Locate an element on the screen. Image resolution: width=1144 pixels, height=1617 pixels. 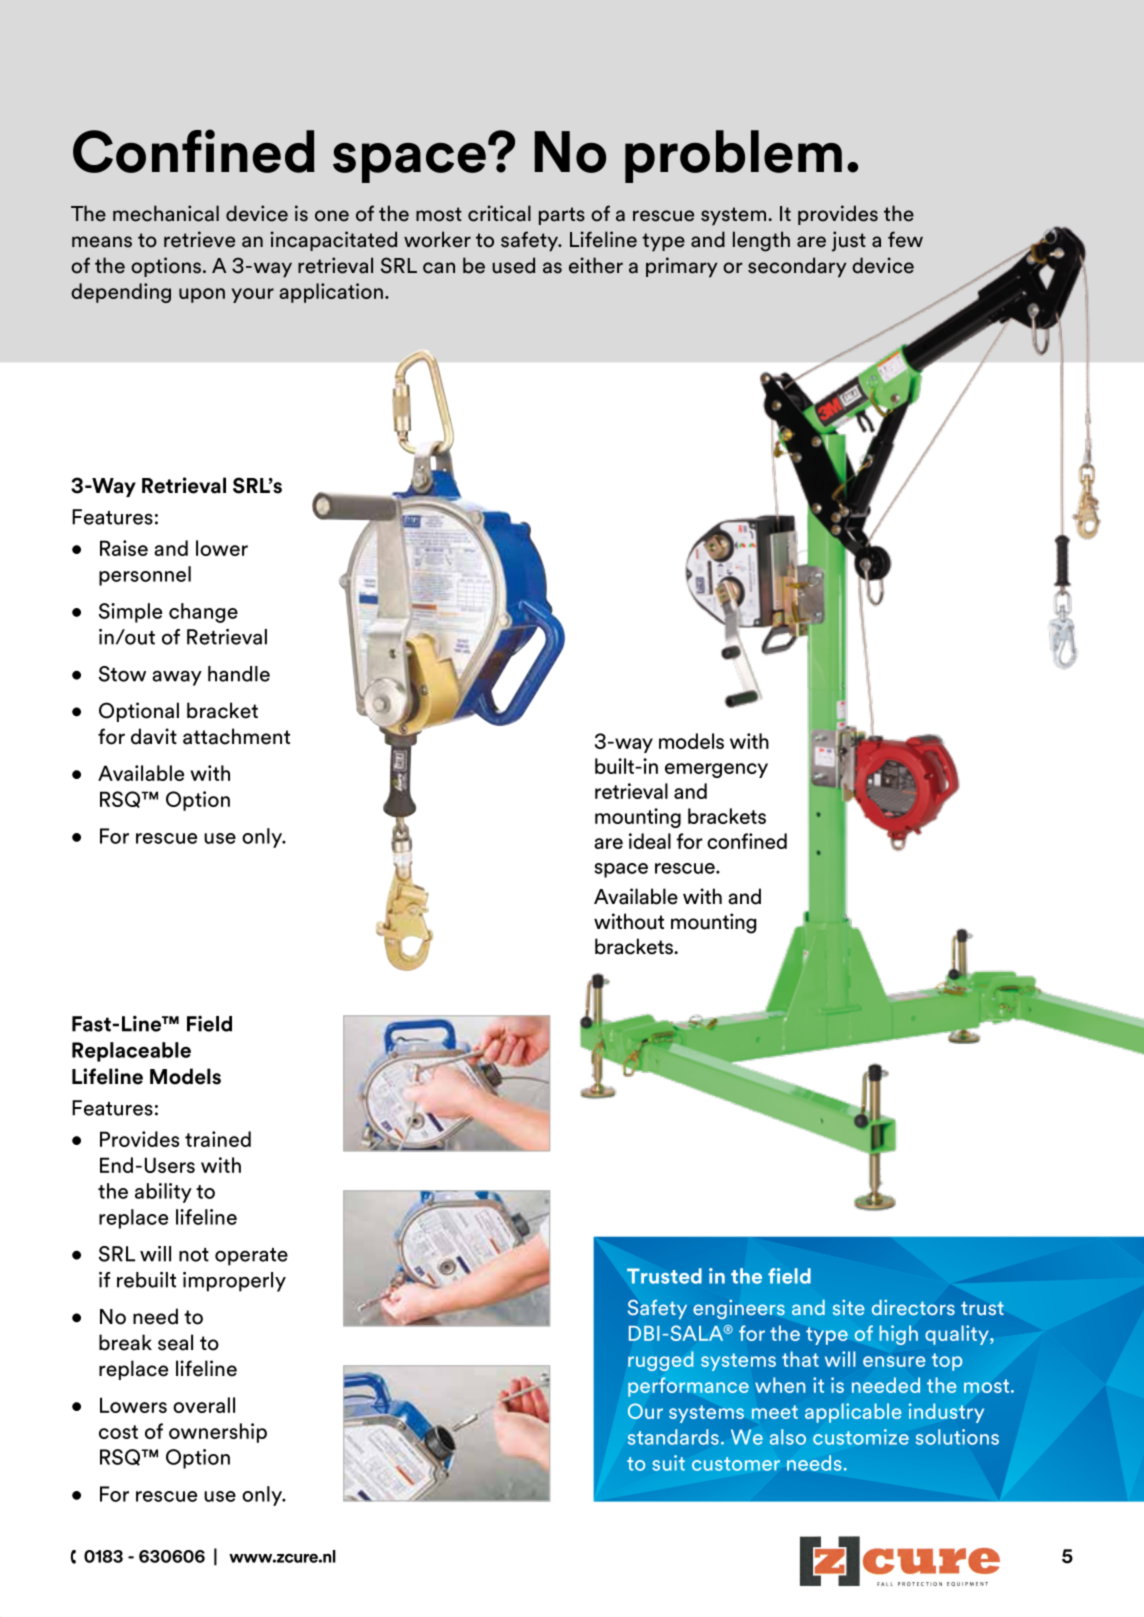
site is located at coordinates (849, 1307).
